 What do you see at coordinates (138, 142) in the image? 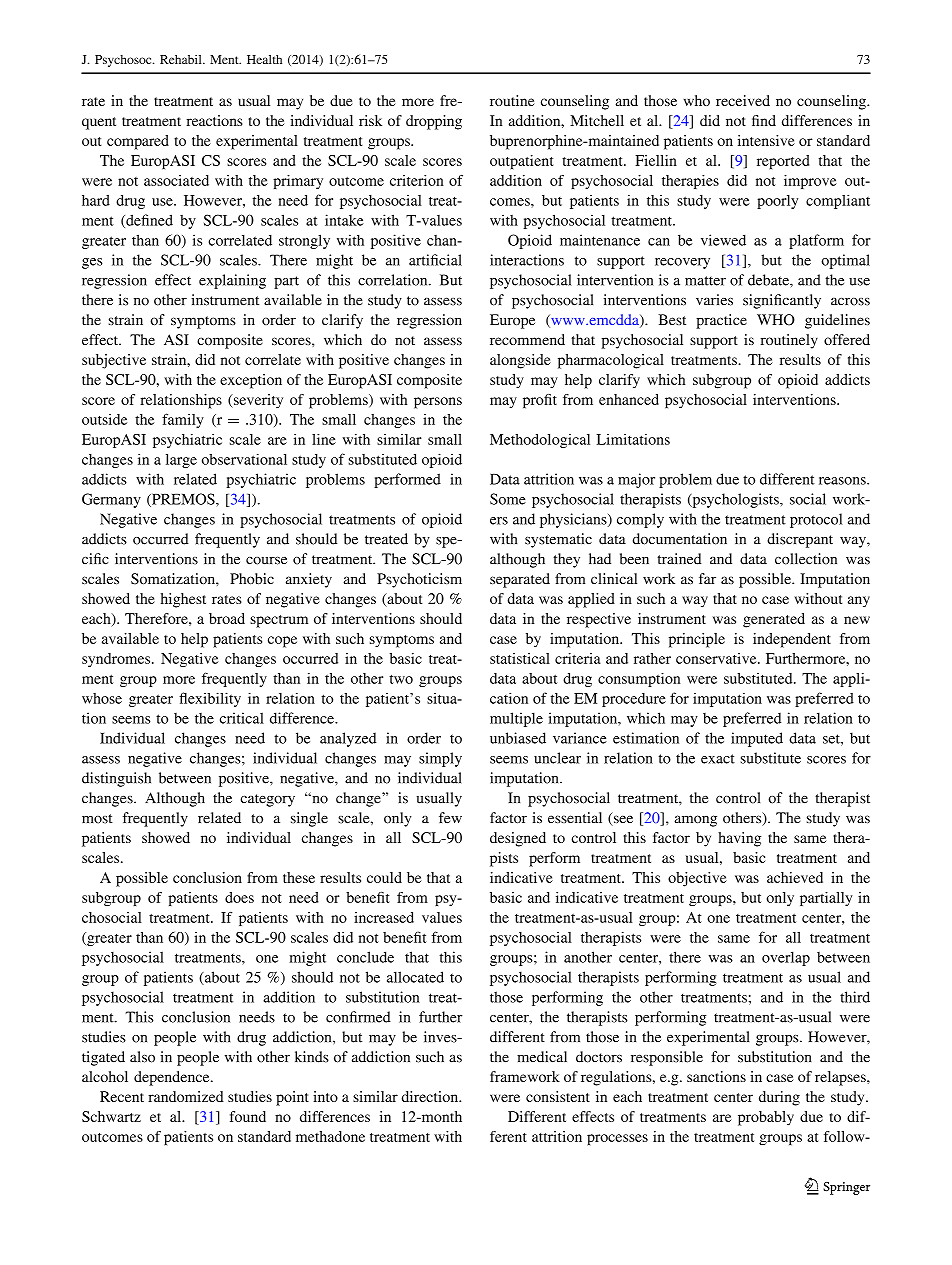
I see `compared` at bounding box center [138, 142].
